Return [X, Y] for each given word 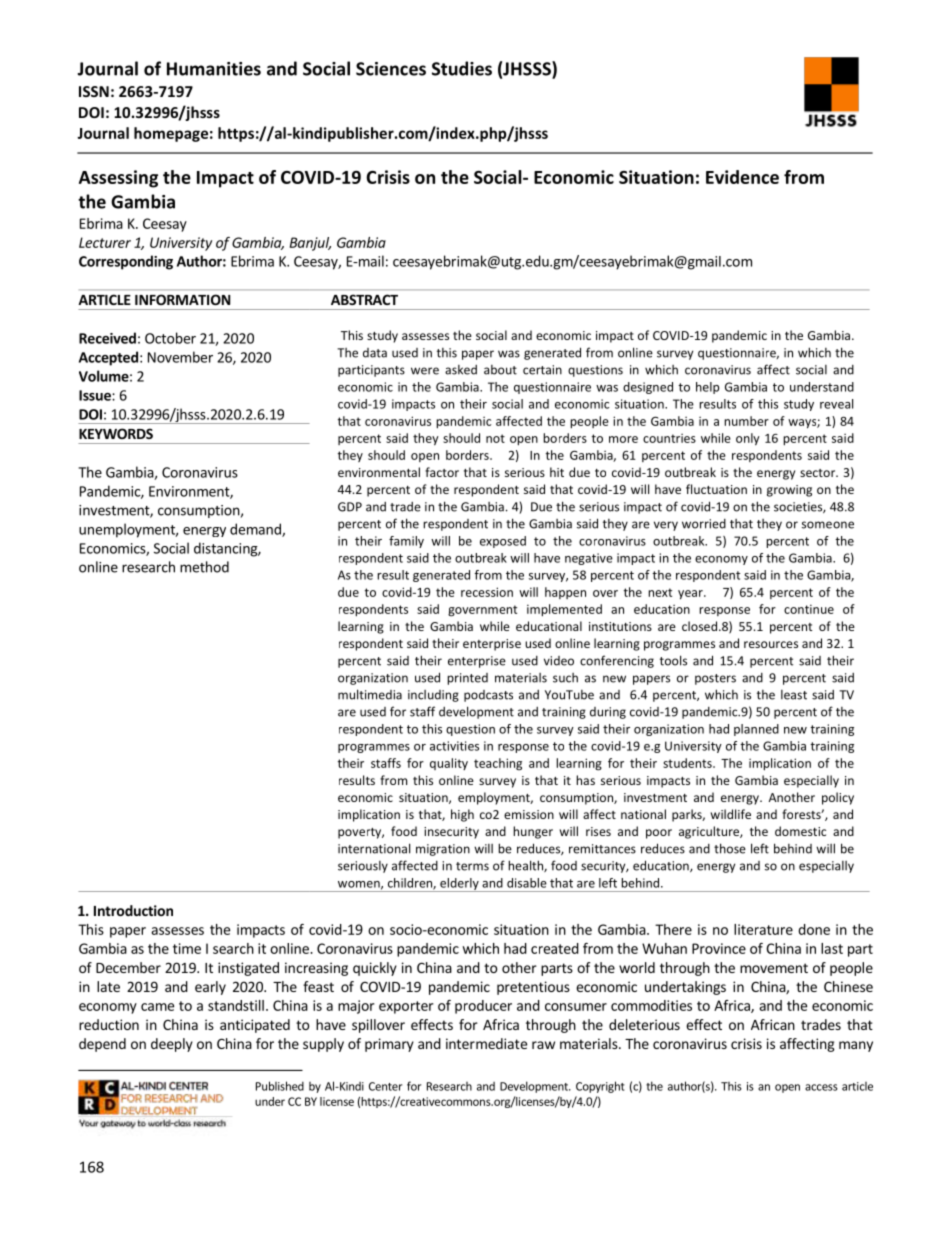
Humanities [214, 69]
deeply [172, 1045]
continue [809, 609]
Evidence [742, 177]
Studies [462, 68]
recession [487, 592]
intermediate [486, 1043]
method [204, 567]
